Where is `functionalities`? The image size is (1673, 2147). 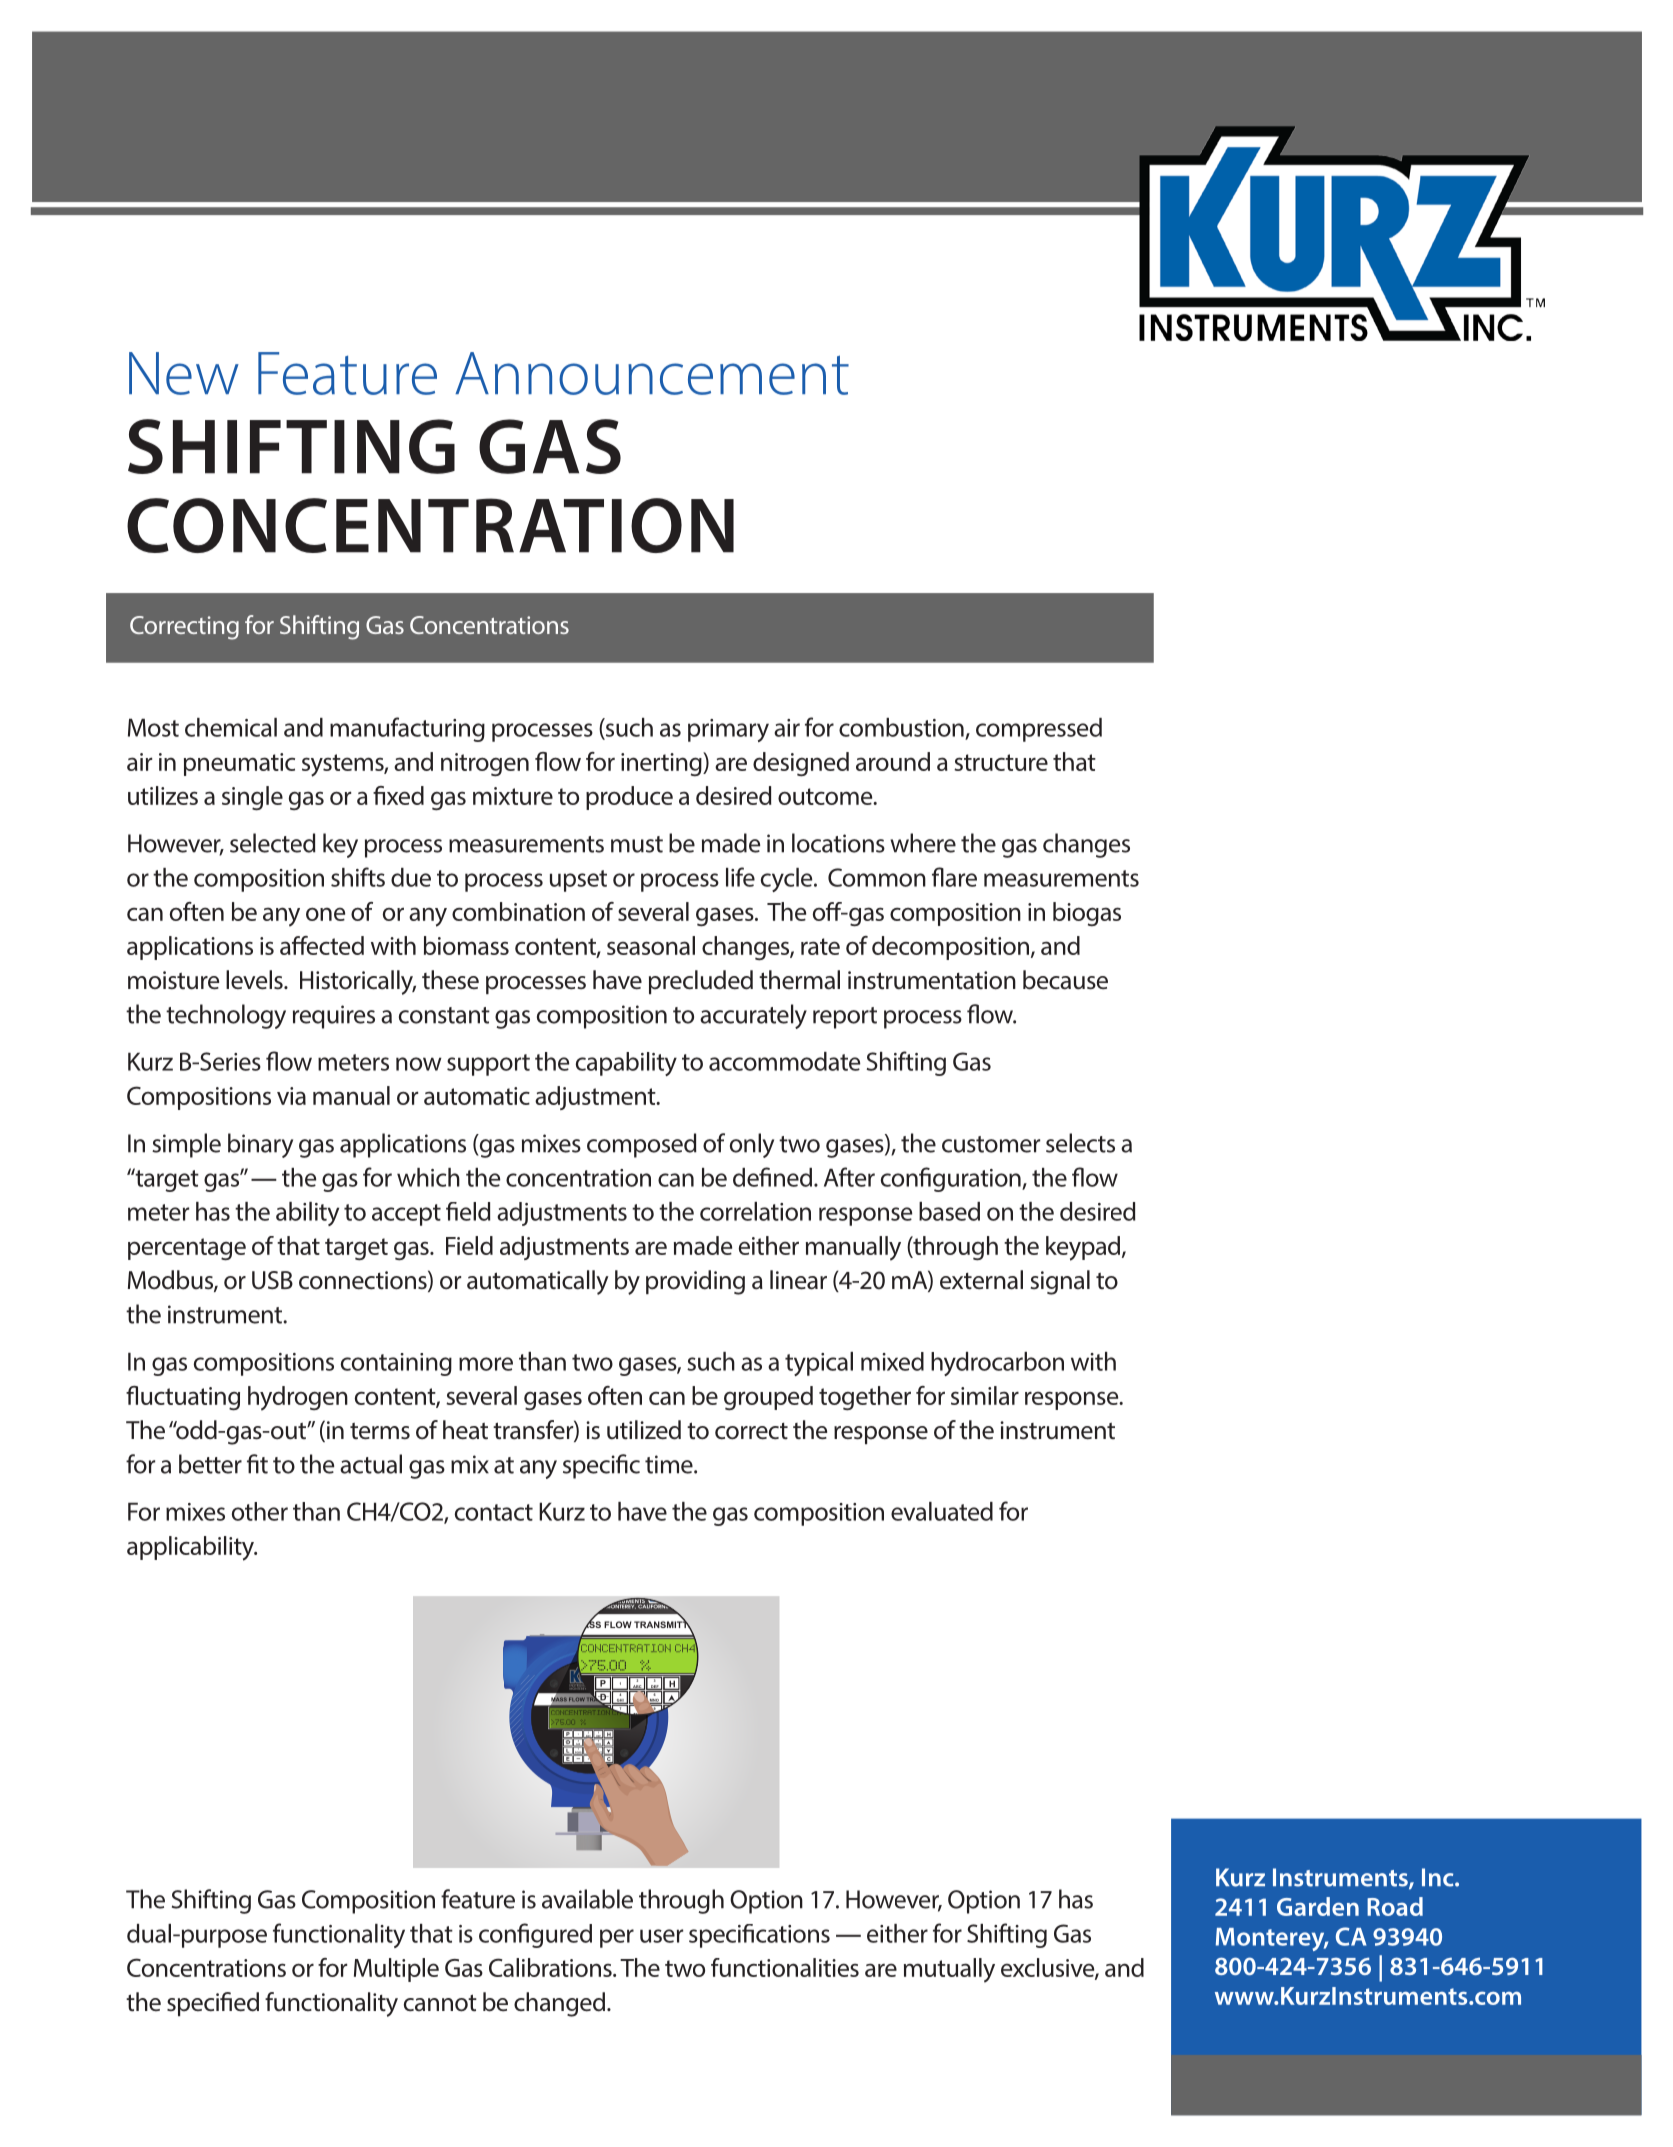 functionalities is located at coordinates (785, 1967).
